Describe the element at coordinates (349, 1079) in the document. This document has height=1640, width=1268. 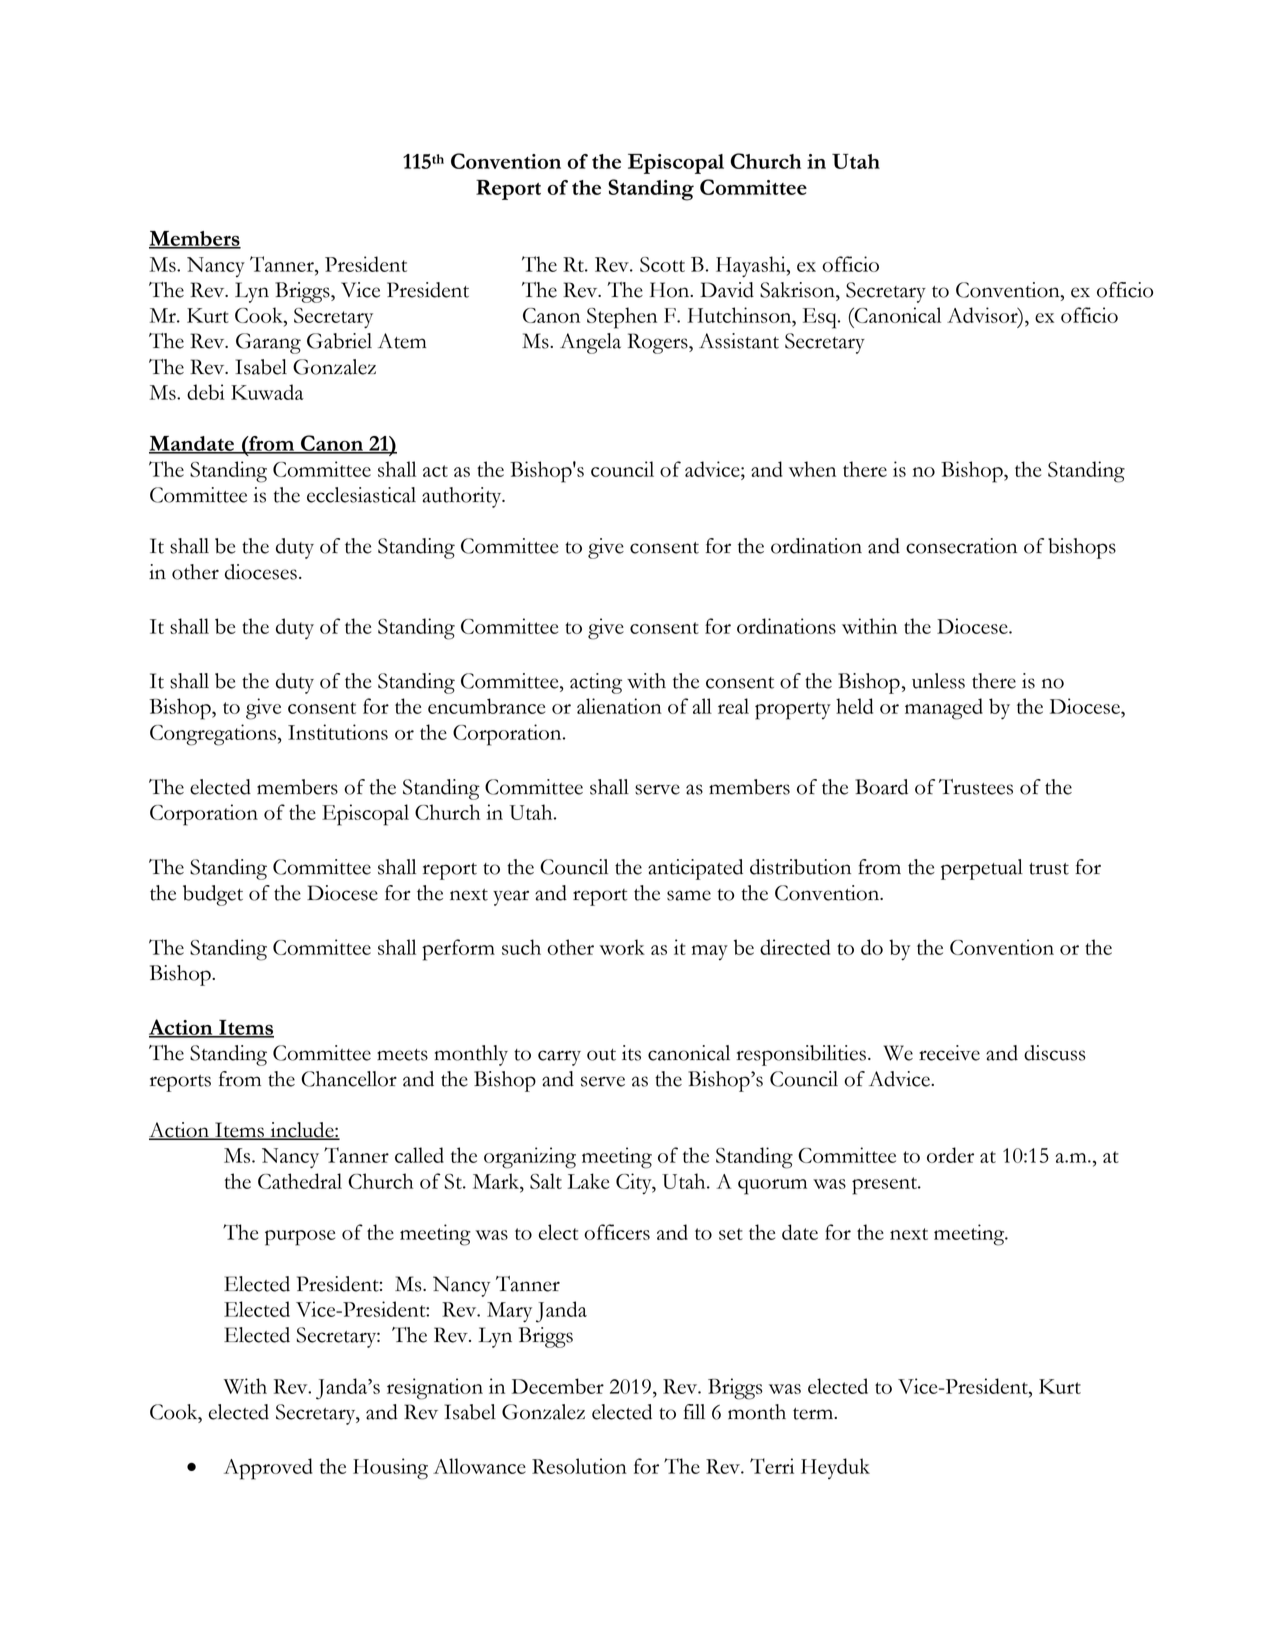
I see `Chancellor` at that location.
